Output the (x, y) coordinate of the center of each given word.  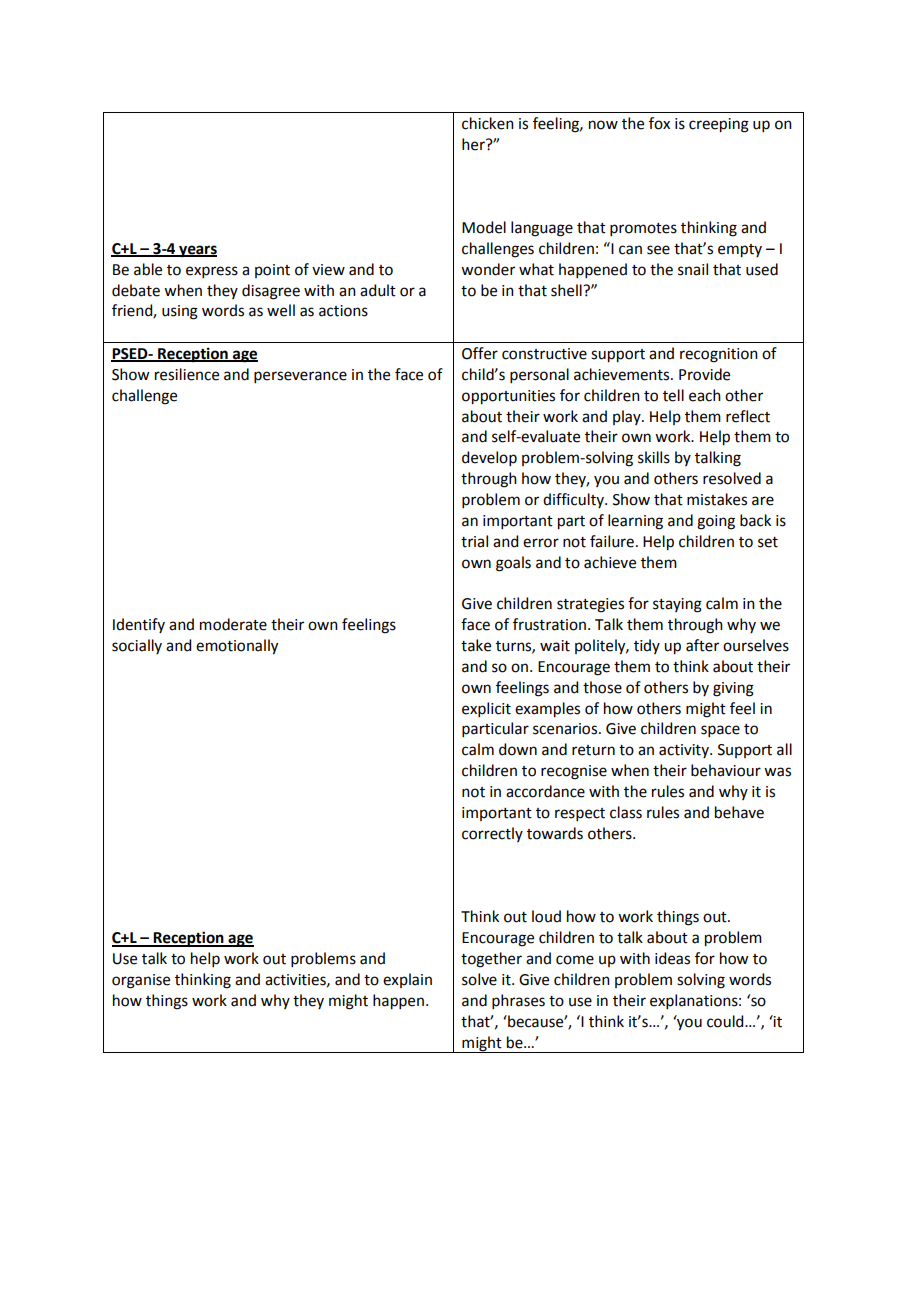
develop (489, 458)
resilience (187, 374)
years (197, 251)
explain (407, 980)
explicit (486, 709)
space (720, 731)
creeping (719, 125)
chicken (488, 123)
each (705, 395)
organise (141, 981)
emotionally (237, 647)
